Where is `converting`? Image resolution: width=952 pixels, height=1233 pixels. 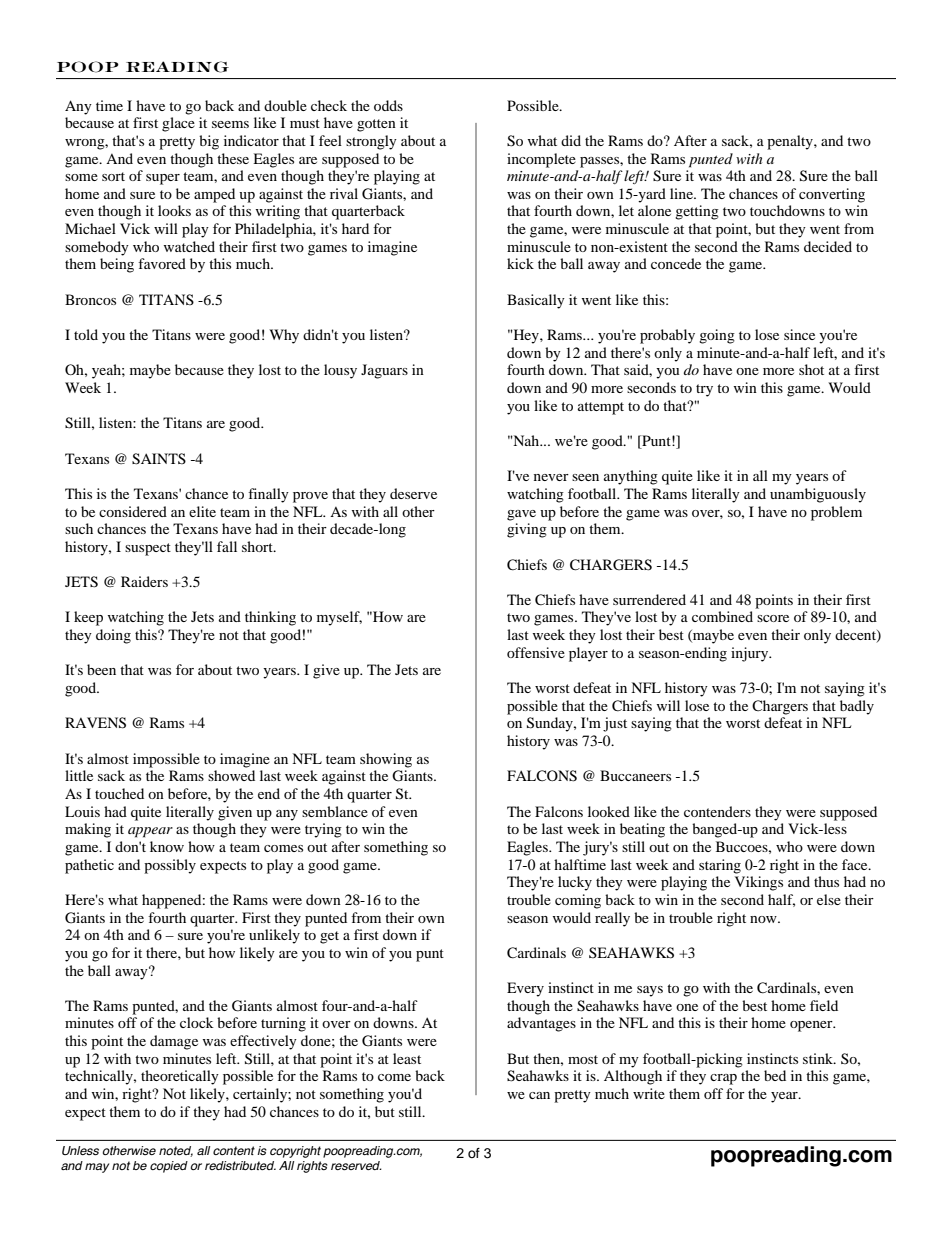 converting is located at coordinates (832, 195).
